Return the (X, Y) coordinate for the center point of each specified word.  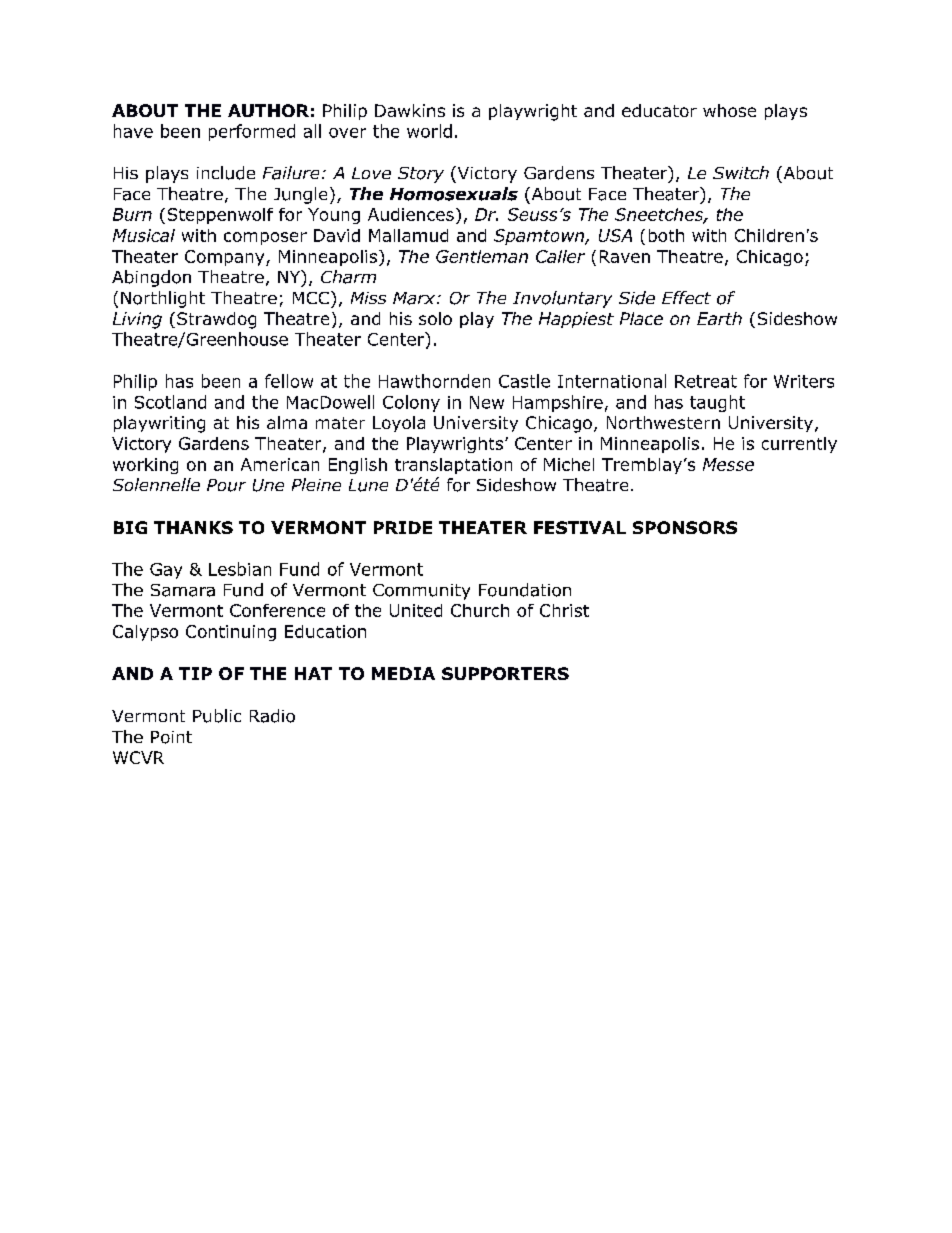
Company (226, 258)
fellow (289, 381)
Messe (728, 464)
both (666, 235)
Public (217, 716)
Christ (564, 610)
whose (729, 110)
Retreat (706, 381)
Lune (368, 485)
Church (480, 610)
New (487, 402)
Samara (183, 590)
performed (252, 132)
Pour (226, 485)
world (429, 131)
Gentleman (482, 256)
